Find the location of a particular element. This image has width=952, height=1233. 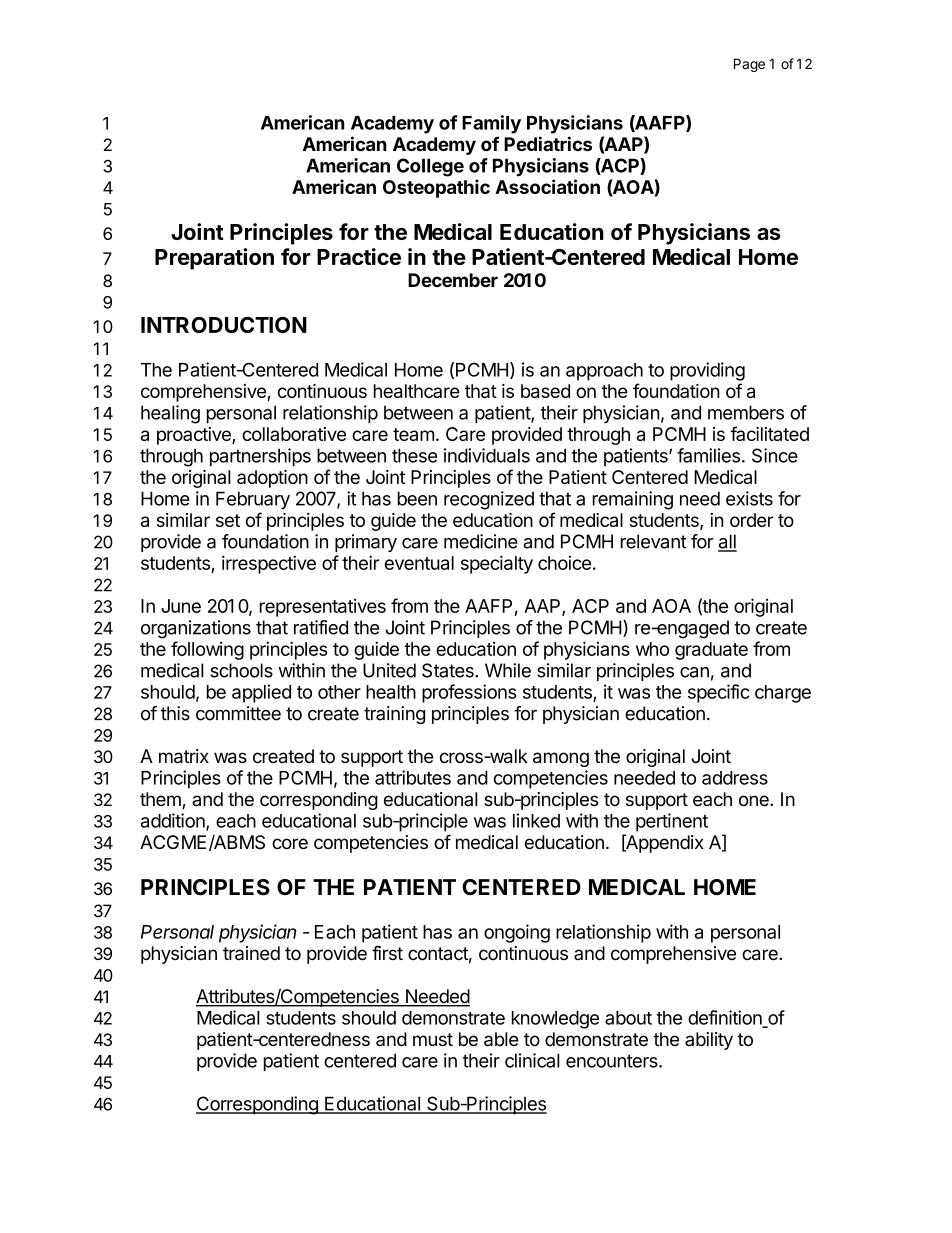

proactive is located at coordinates (195, 436).
